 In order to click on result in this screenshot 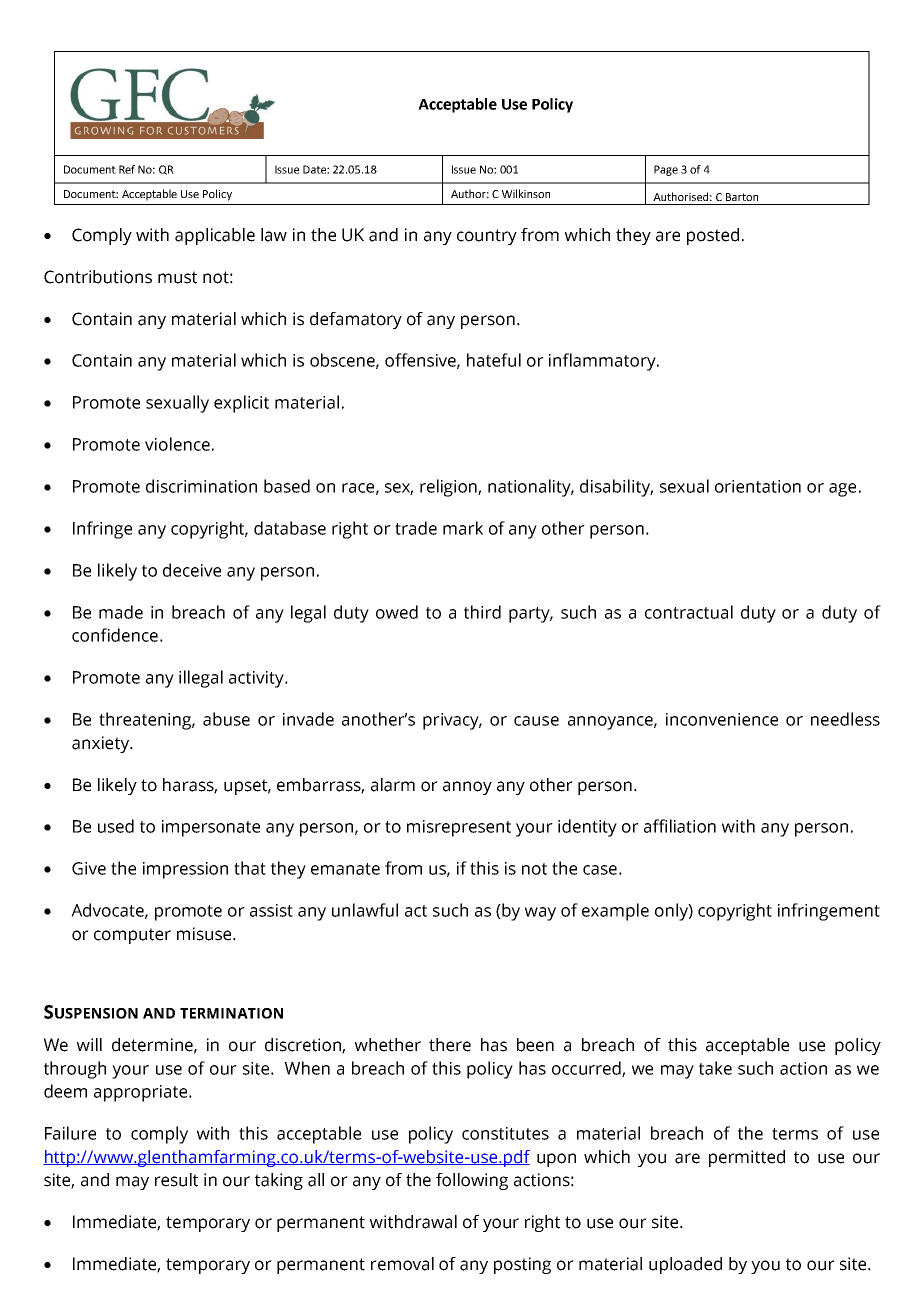, I will do `click(176, 1180)`.
